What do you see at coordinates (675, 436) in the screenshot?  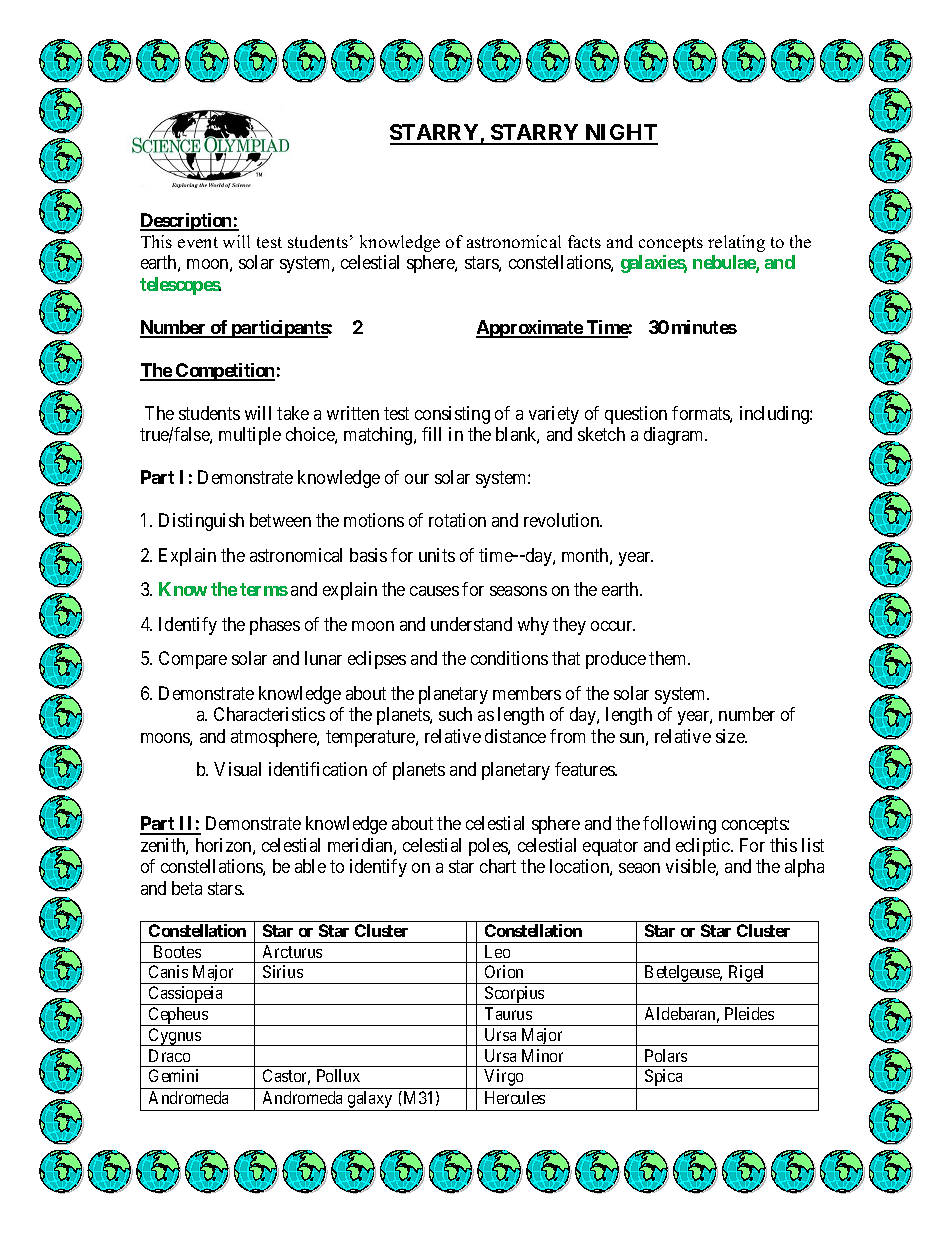 I see `diagram` at bounding box center [675, 436].
